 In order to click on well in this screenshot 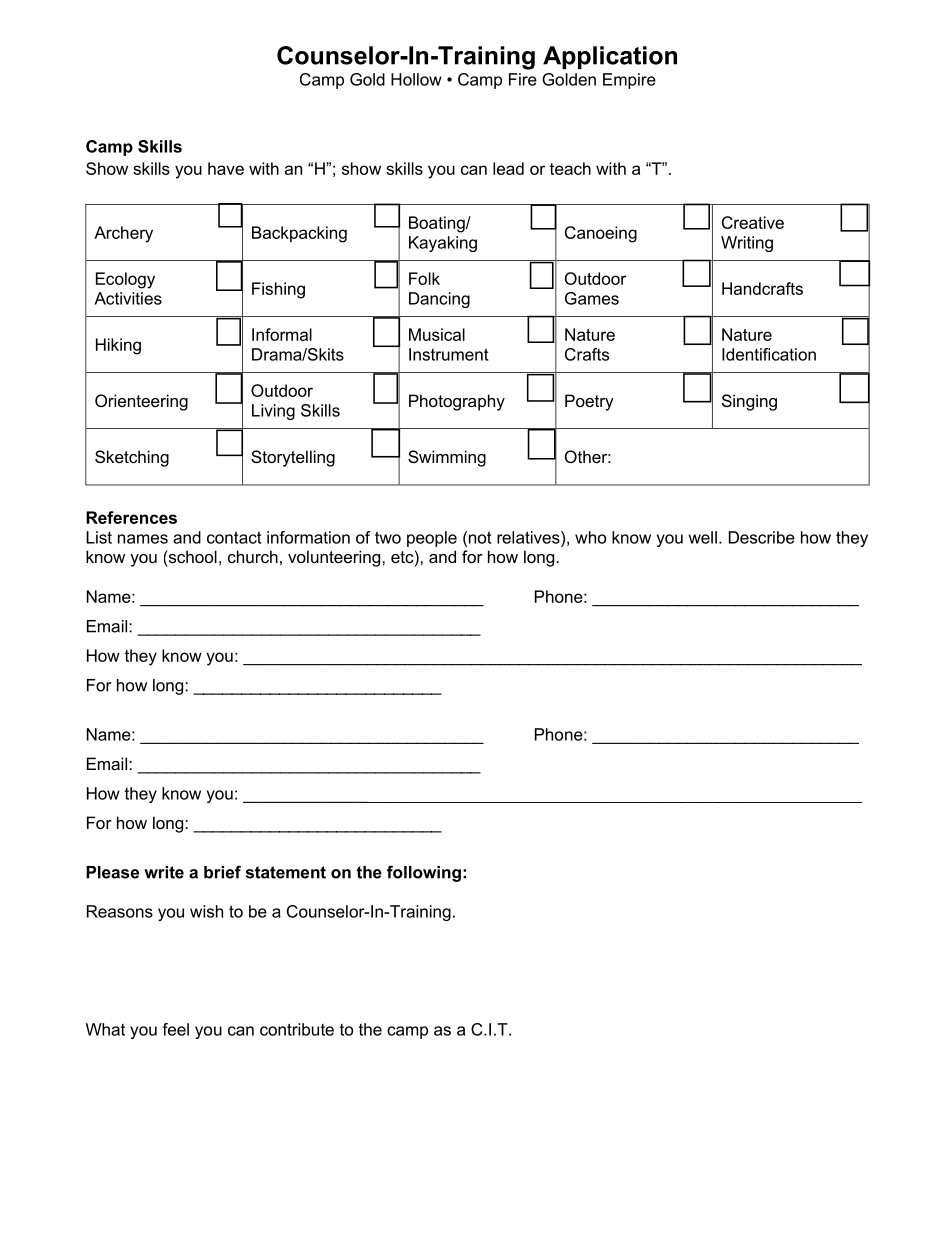, I will do `click(703, 537)`.
